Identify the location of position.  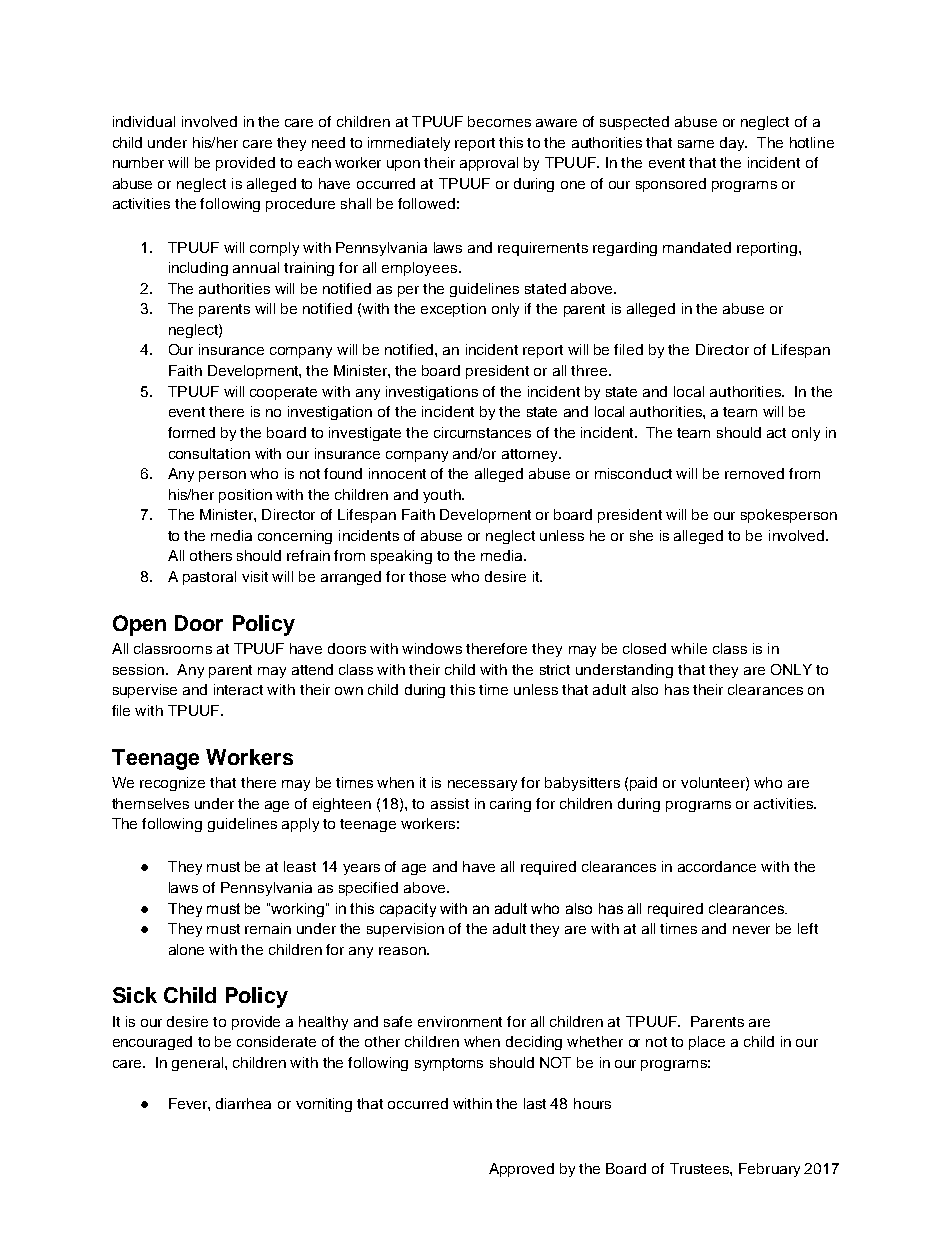
(245, 496).
